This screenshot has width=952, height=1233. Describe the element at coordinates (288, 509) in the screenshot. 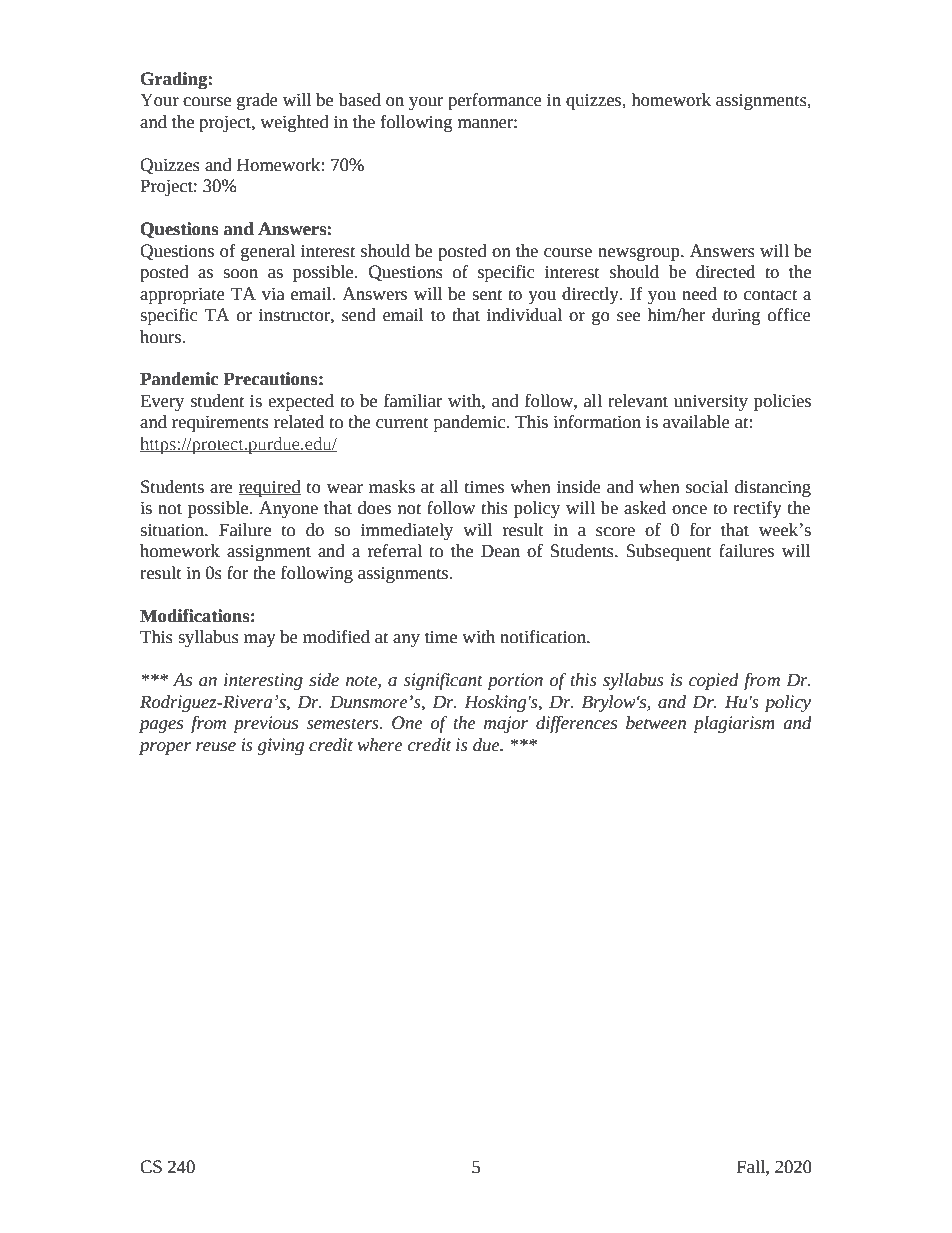

I see `Anyone` at that location.
